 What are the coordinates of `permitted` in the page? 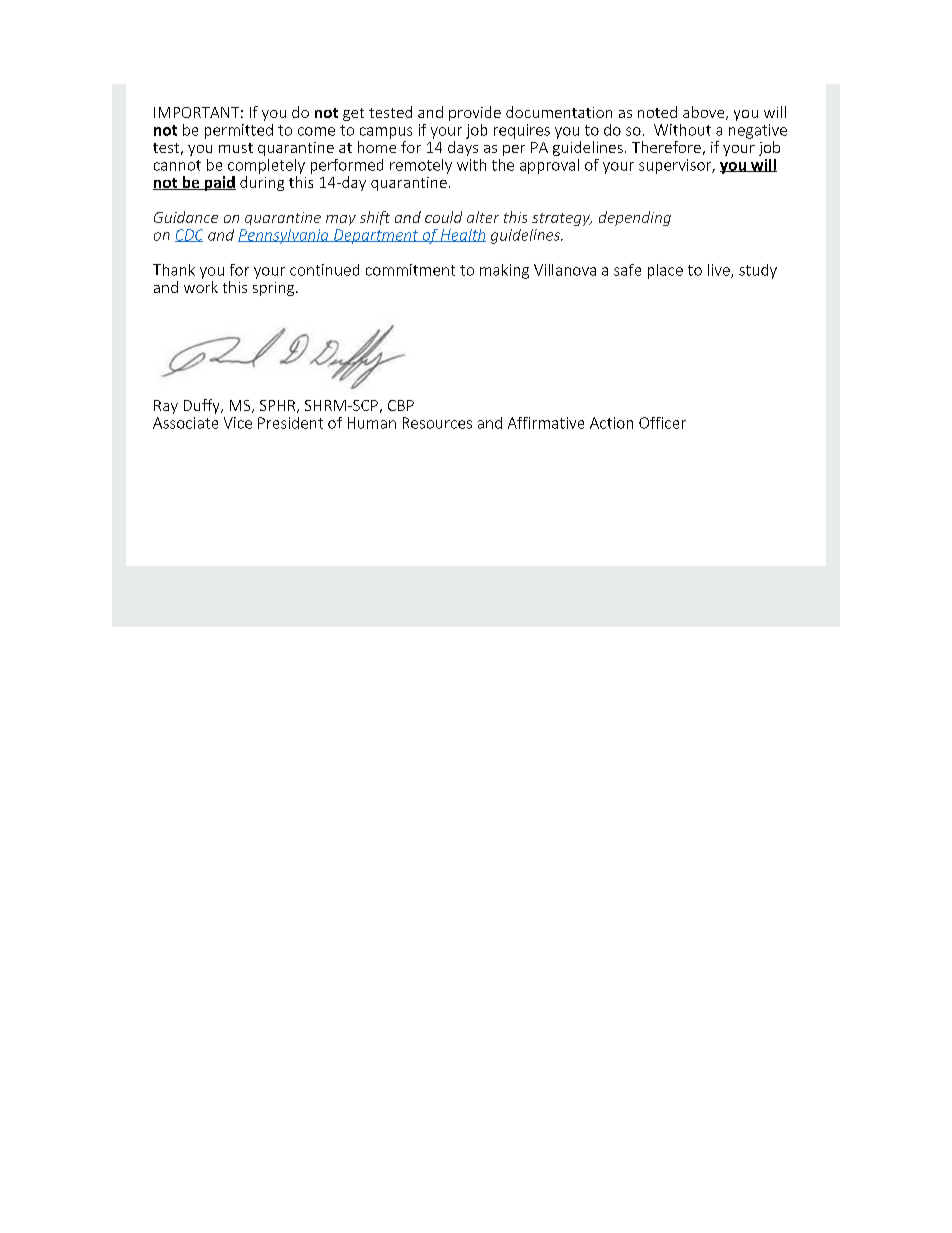 It's located at (239, 131).
